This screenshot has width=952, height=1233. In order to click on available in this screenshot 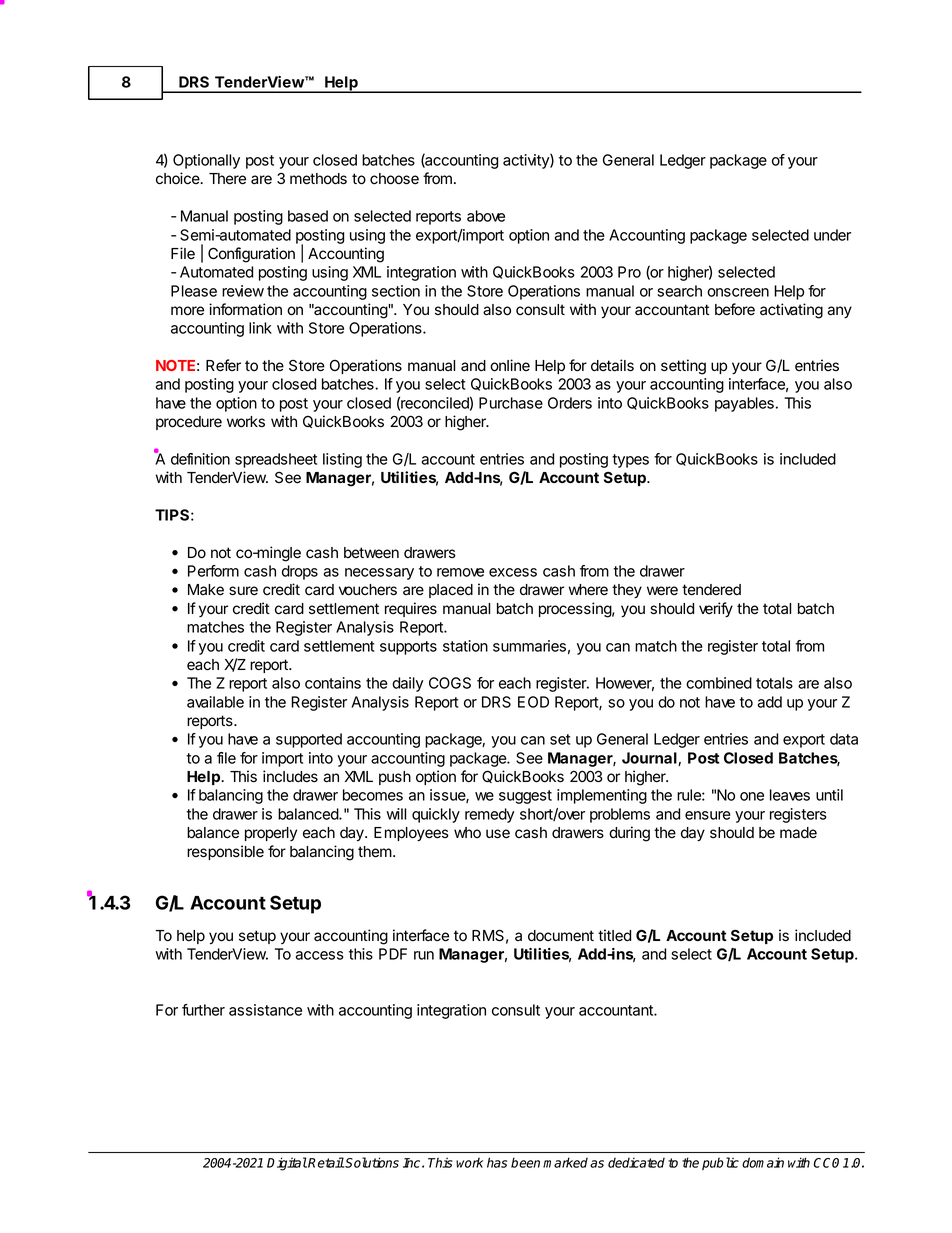, I will do `click(215, 702)`.
